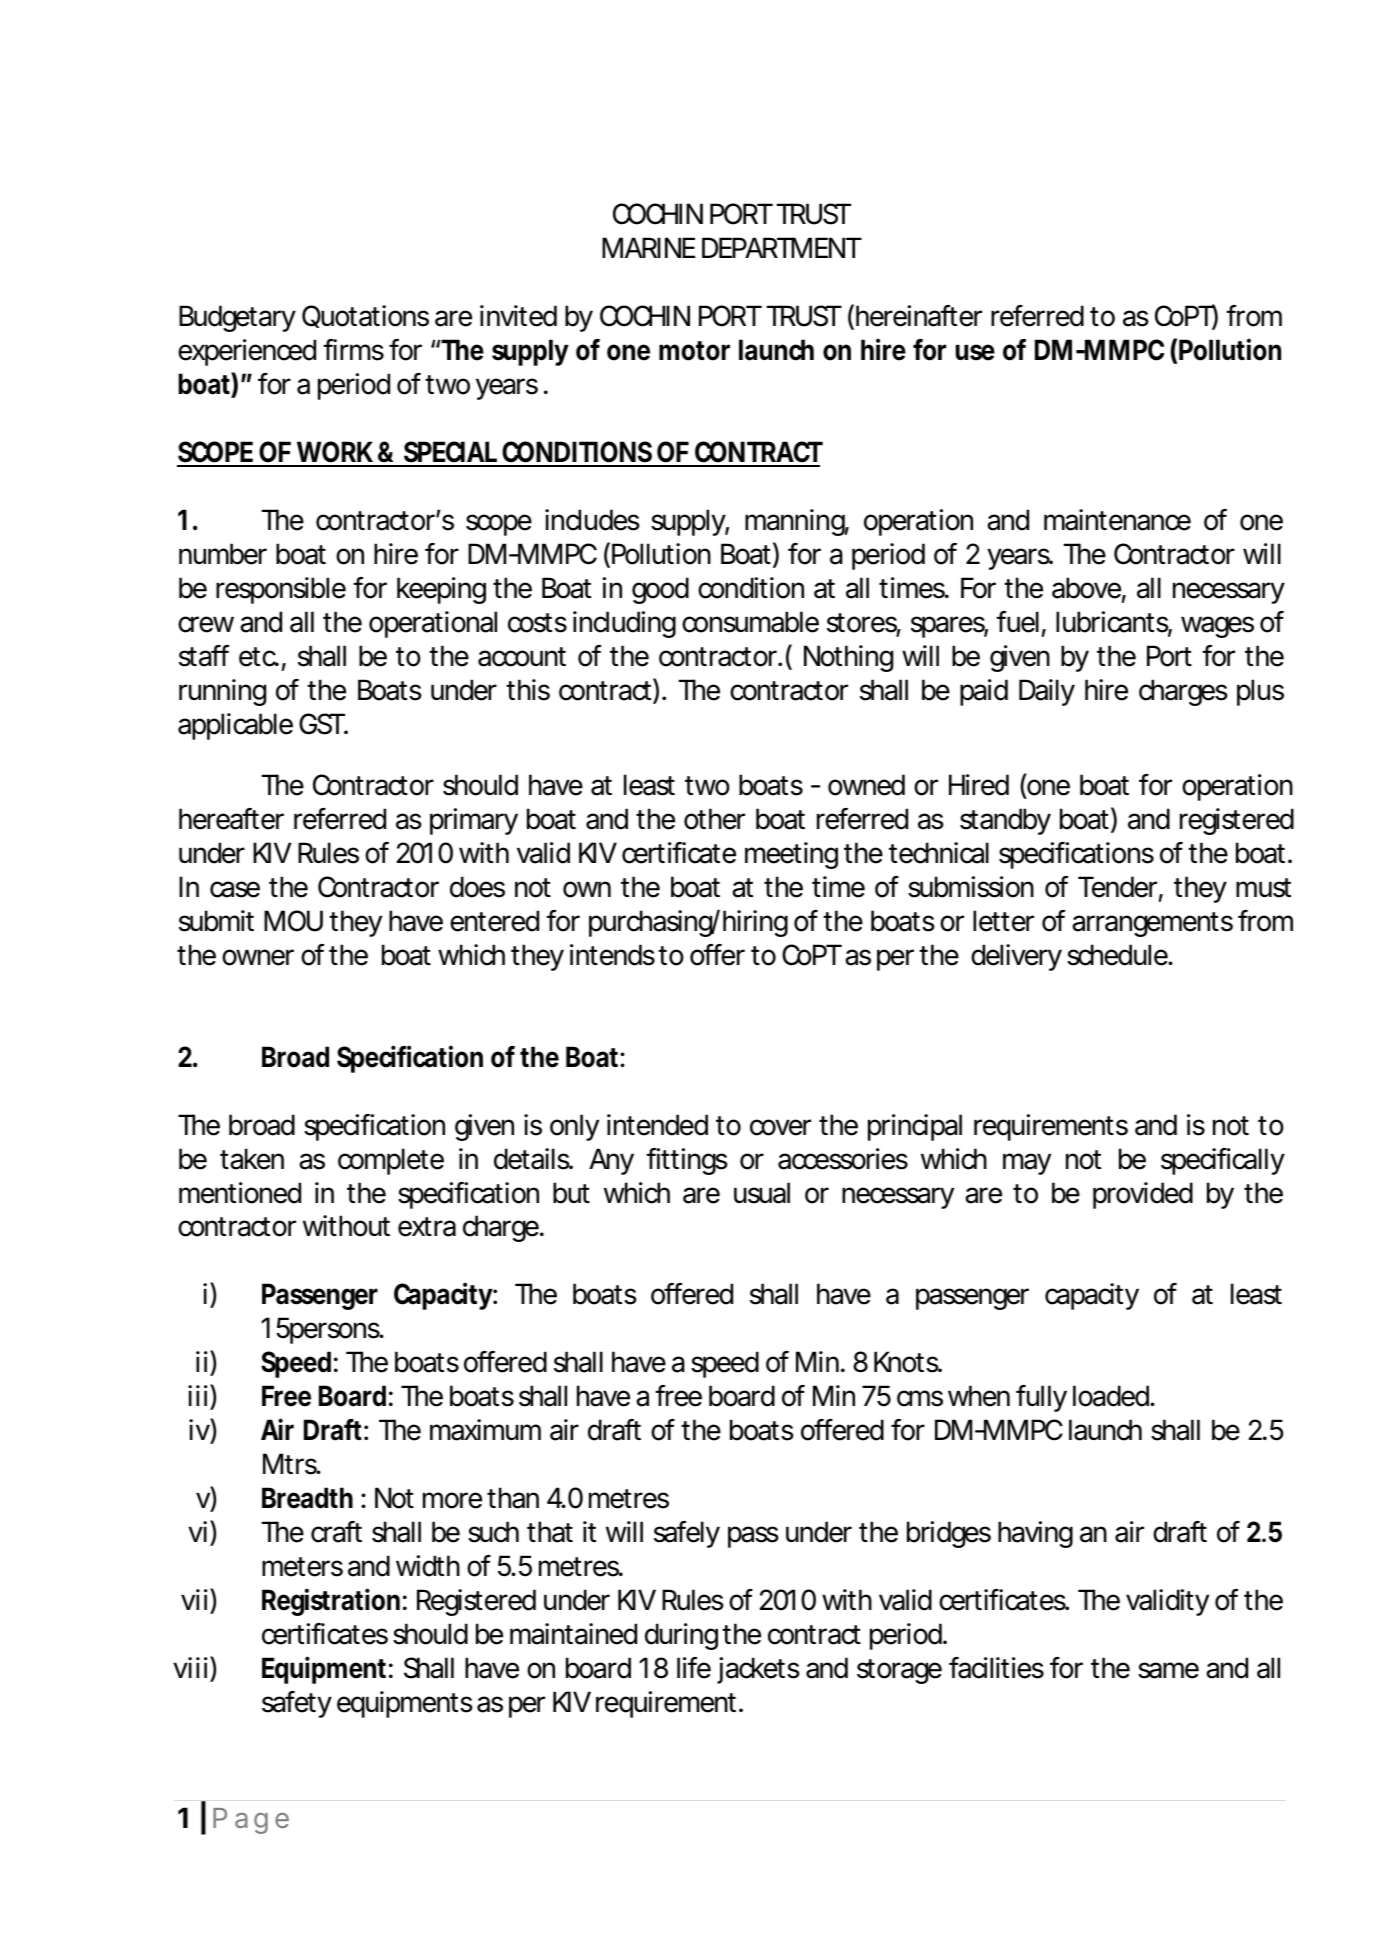  I want to click on wages, so click(1217, 627).
